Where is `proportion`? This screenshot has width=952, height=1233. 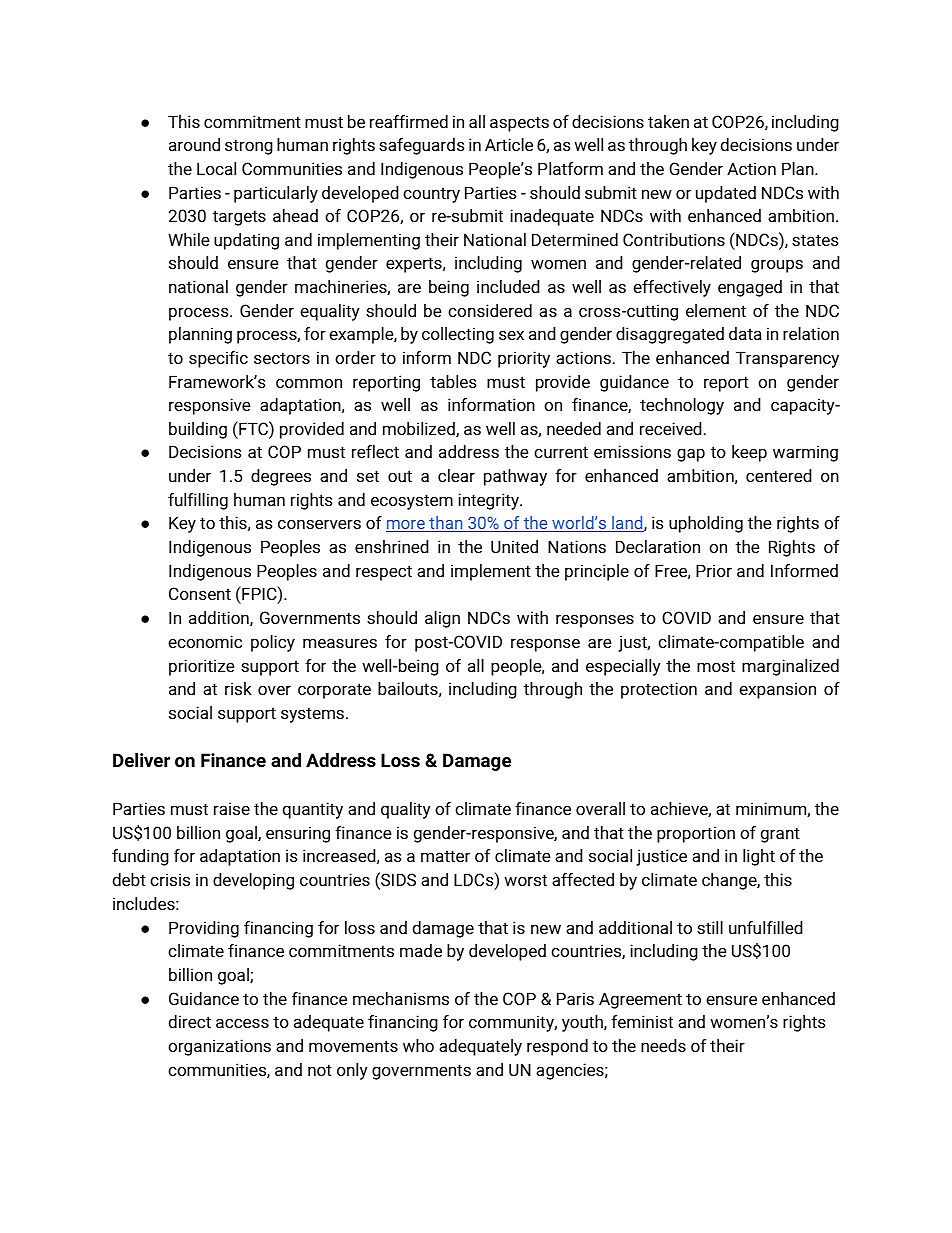
proportion is located at coordinates (696, 834).
